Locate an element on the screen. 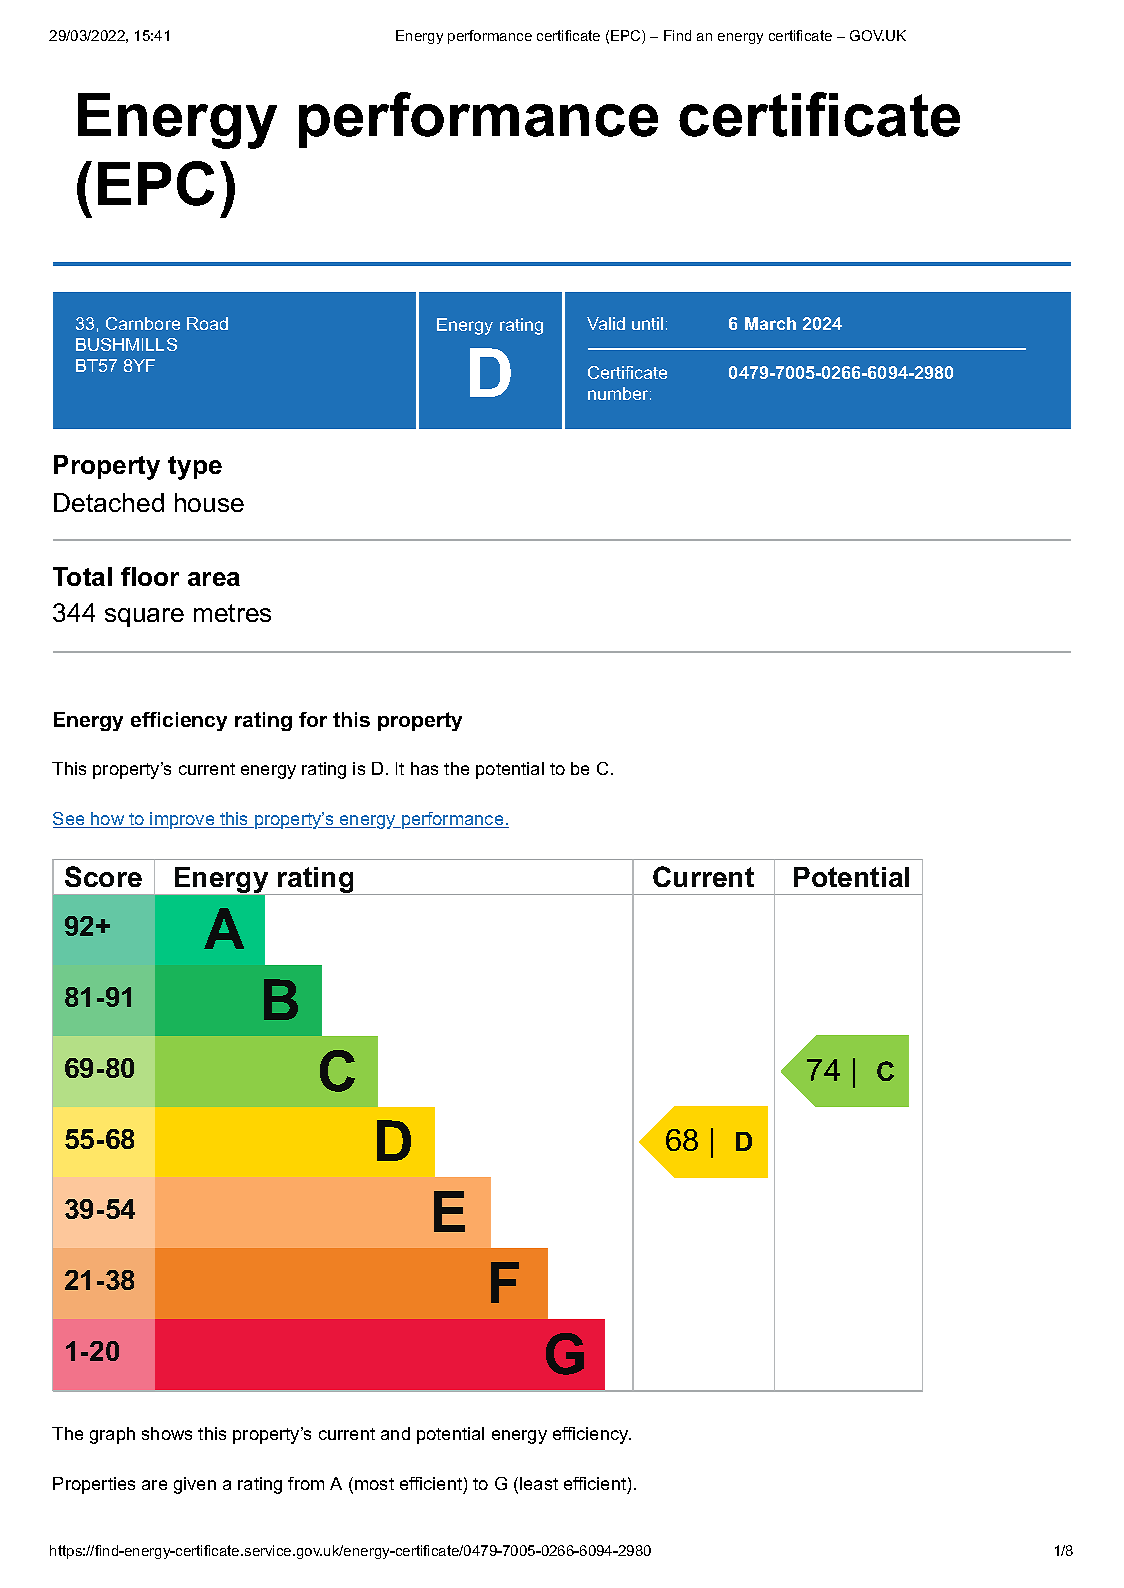  most is located at coordinates (374, 1484).
